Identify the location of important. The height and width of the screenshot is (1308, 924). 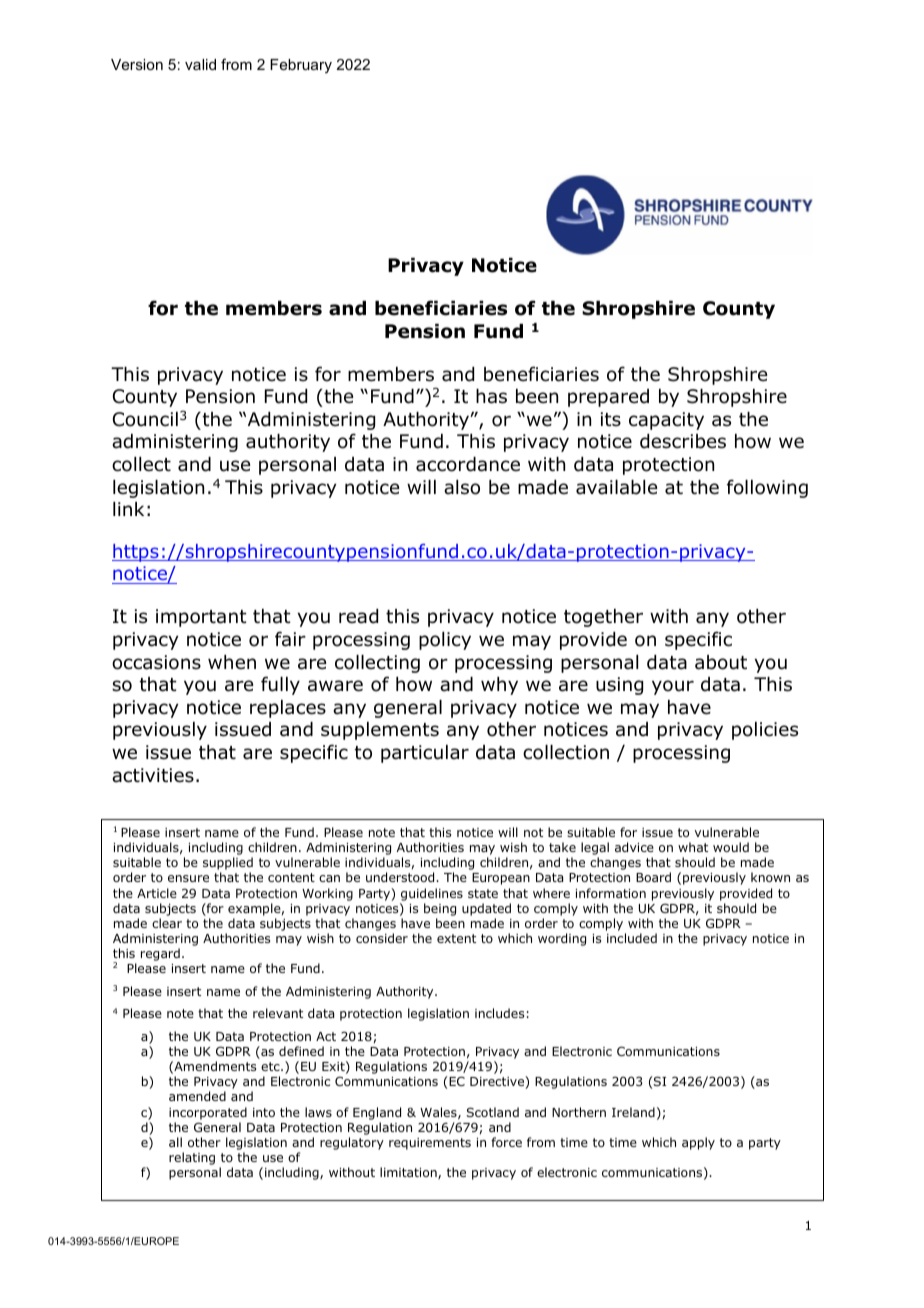
(201, 618).
